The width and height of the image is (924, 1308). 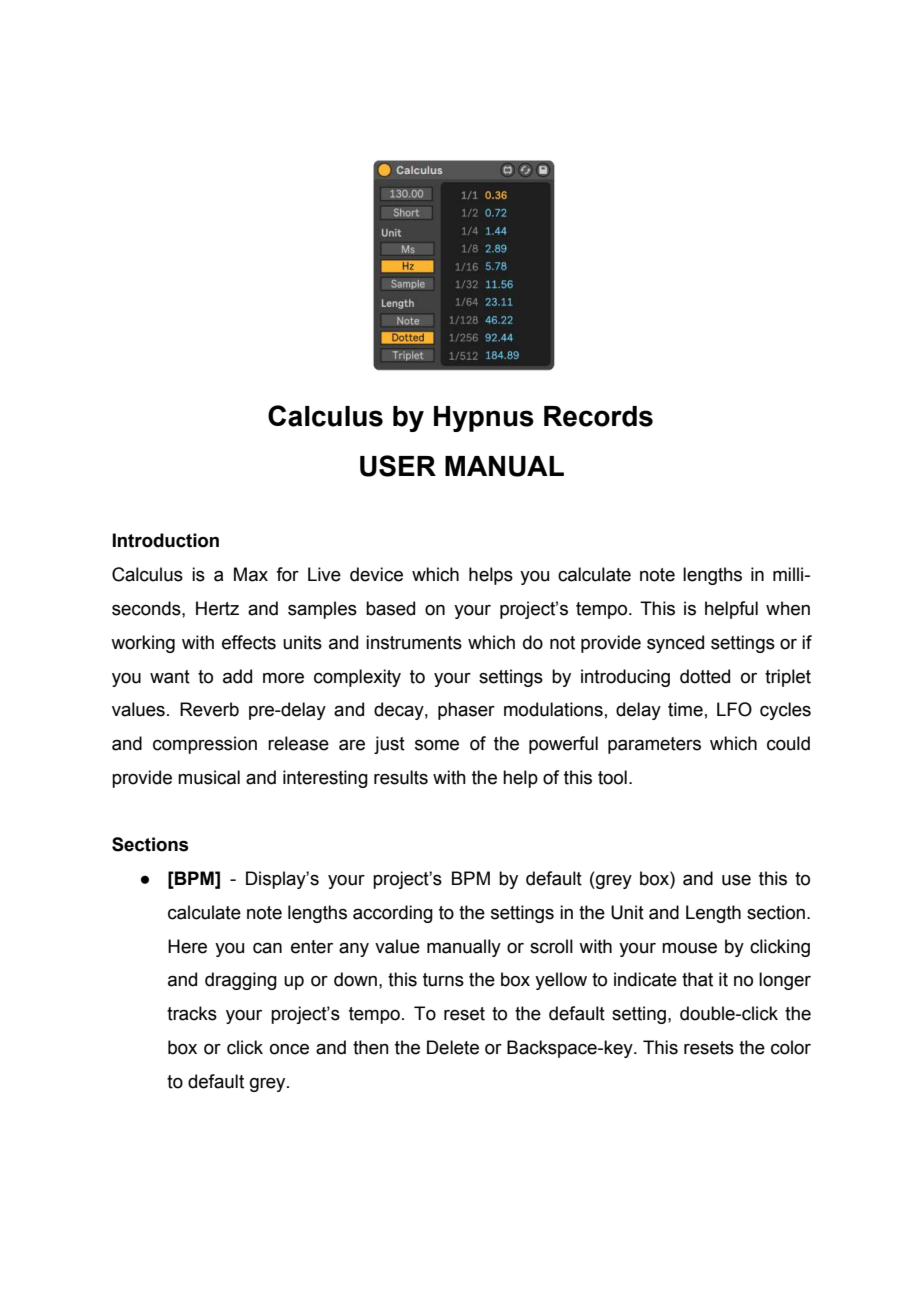 What do you see at coordinates (598, 416) in the image?
I see `Records` at bounding box center [598, 416].
